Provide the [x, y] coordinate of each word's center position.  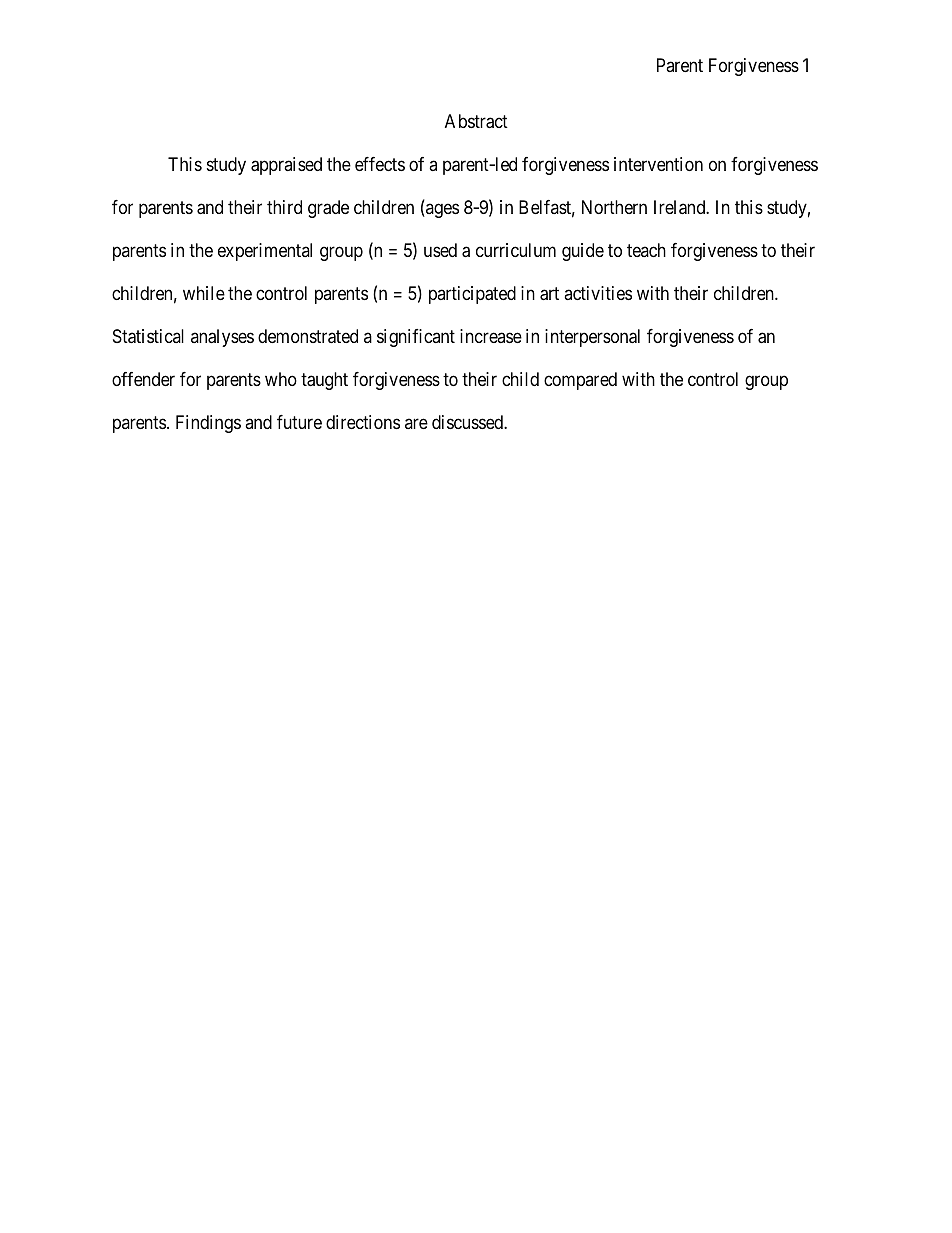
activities [598, 293]
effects [380, 164]
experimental [265, 252]
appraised [286, 166]
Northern [614, 207]
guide [583, 252]
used [440, 250]
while [204, 293]
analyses [222, 338]
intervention [658, 164]
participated [472, 295]
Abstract [476, 121]
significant [416, 338]
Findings [208, 424]
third [284, 207]
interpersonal [592, 338]
